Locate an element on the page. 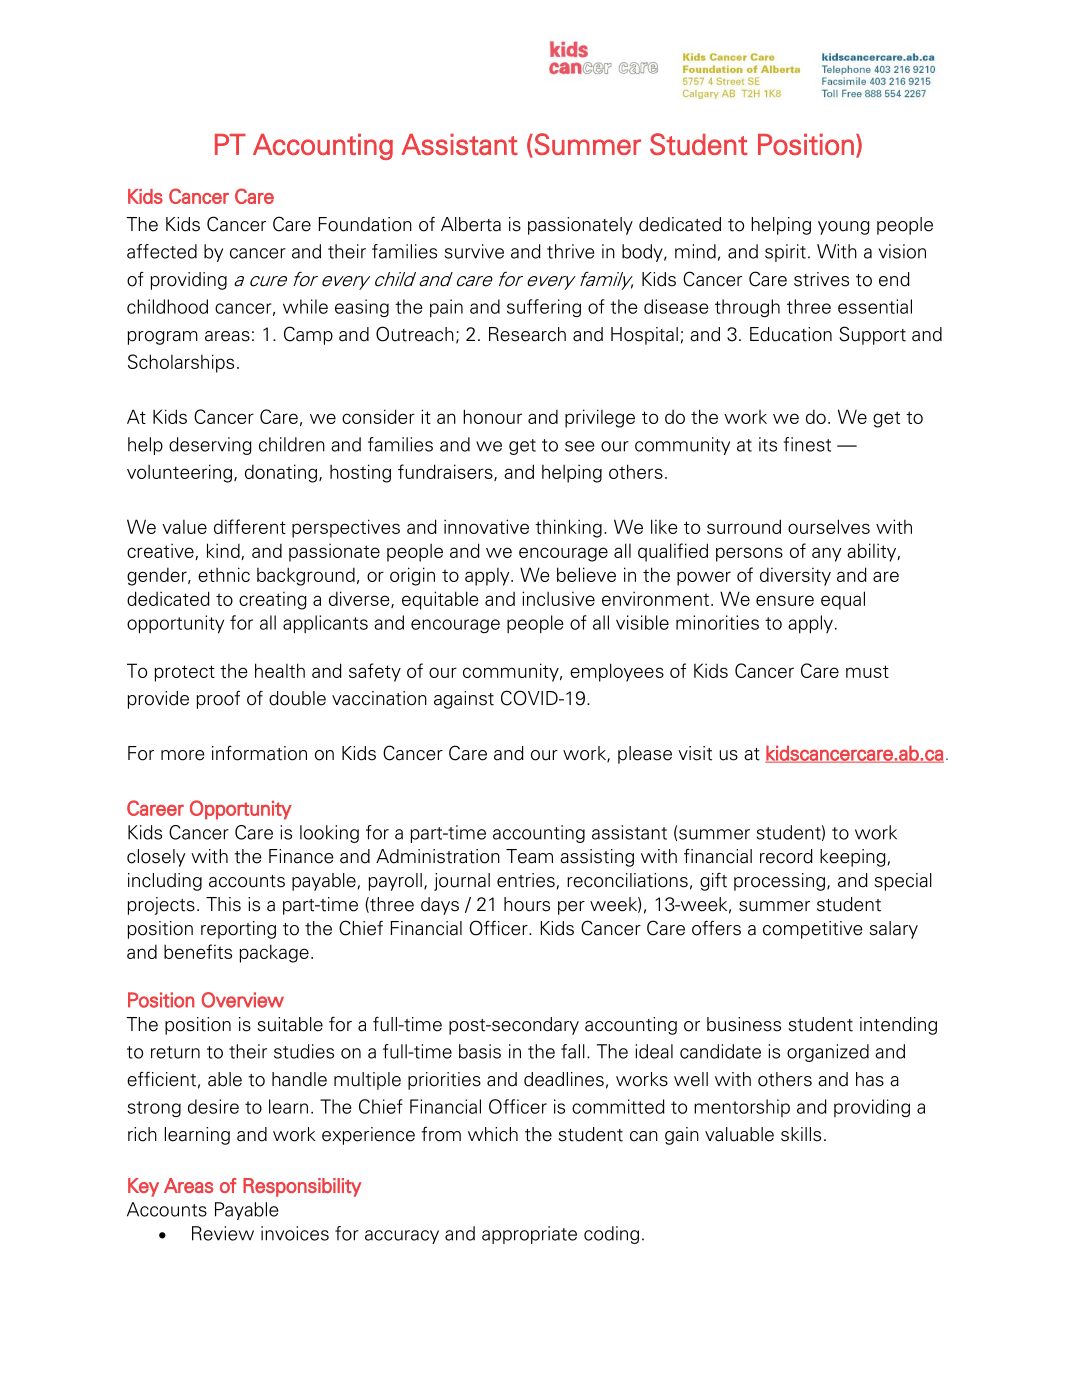 This page has height=1392, width=1076. appropriate is located at coordinates (529, 1235).
